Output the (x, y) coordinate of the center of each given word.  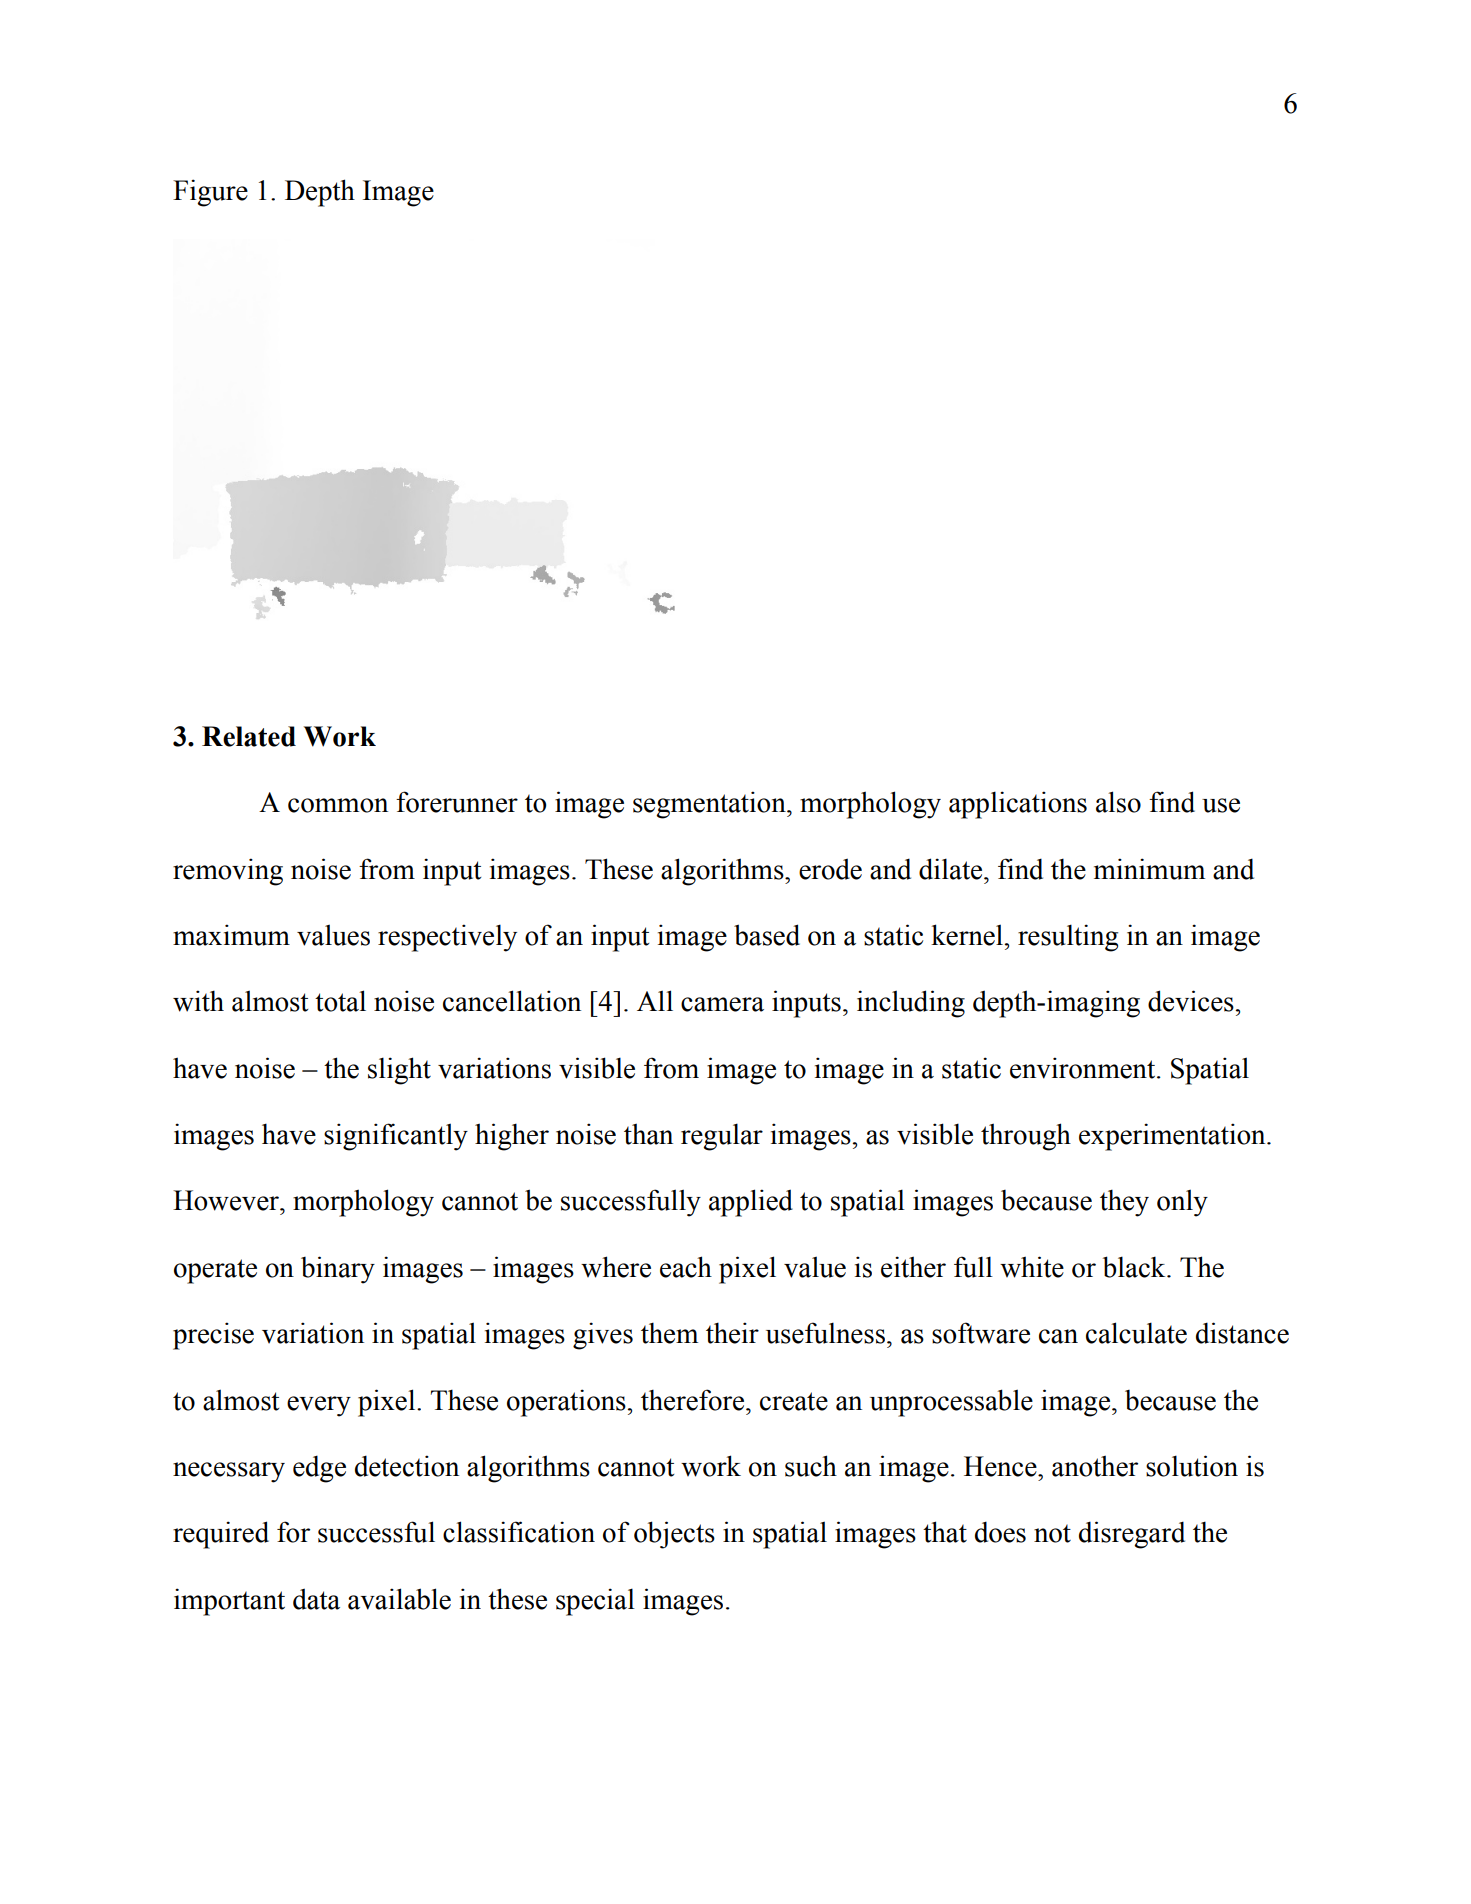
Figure (210, 193)
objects (674, 1535)
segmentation (710, 805)
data (316, 1599)
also (1118, 802)
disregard (1132, 1535)
